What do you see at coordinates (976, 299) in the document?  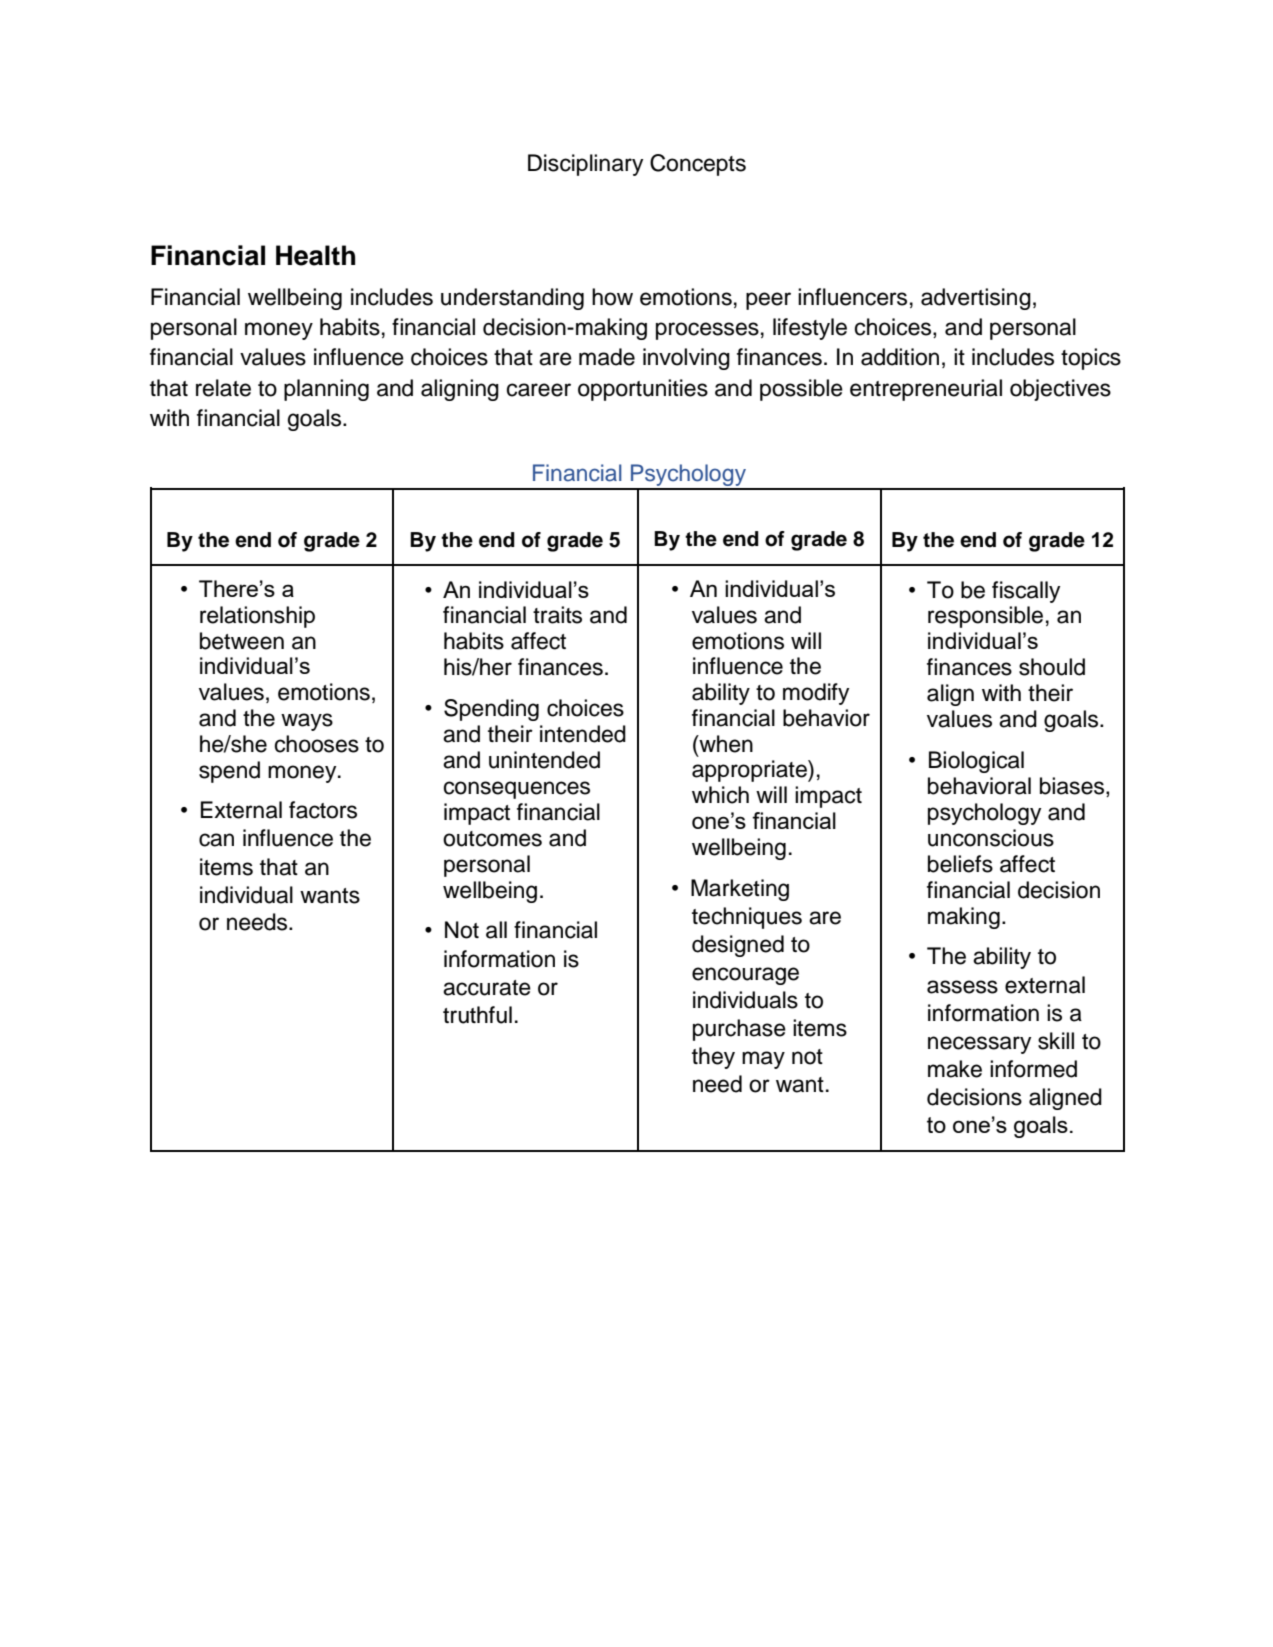 I see `advertising` at bounding box center [976, 299].
